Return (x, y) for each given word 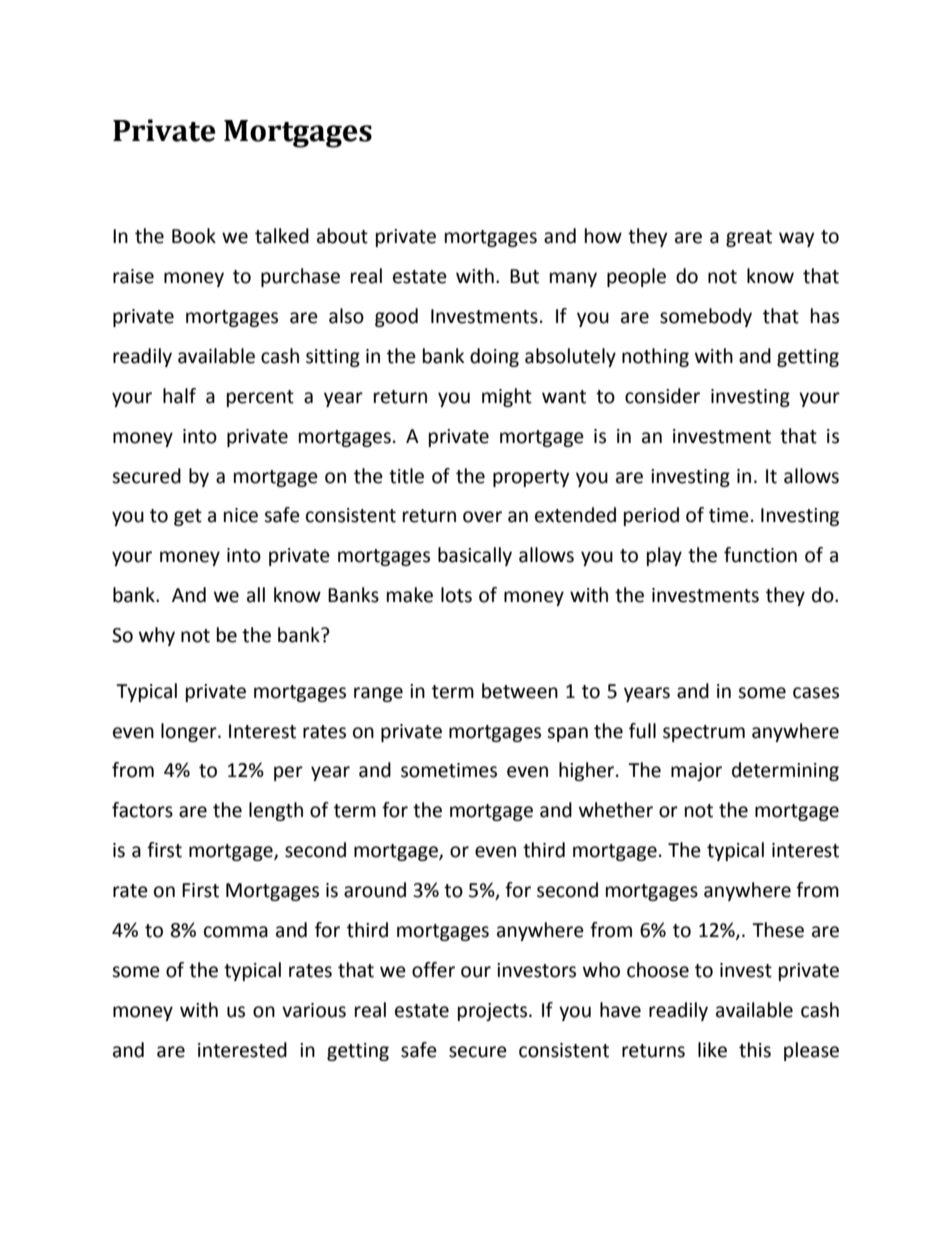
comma (236, 932)
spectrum (704, 733)
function (760, 555)
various (314, 1010)
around (375, 890)
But (524, 276)
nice (241, 515)
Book (194, 236)
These (778, 930)
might (507, 397)
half (179, 396)
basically (475, 556)
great (749, 238)
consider (662, 396)
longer (190, 732)
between (520, 691)
